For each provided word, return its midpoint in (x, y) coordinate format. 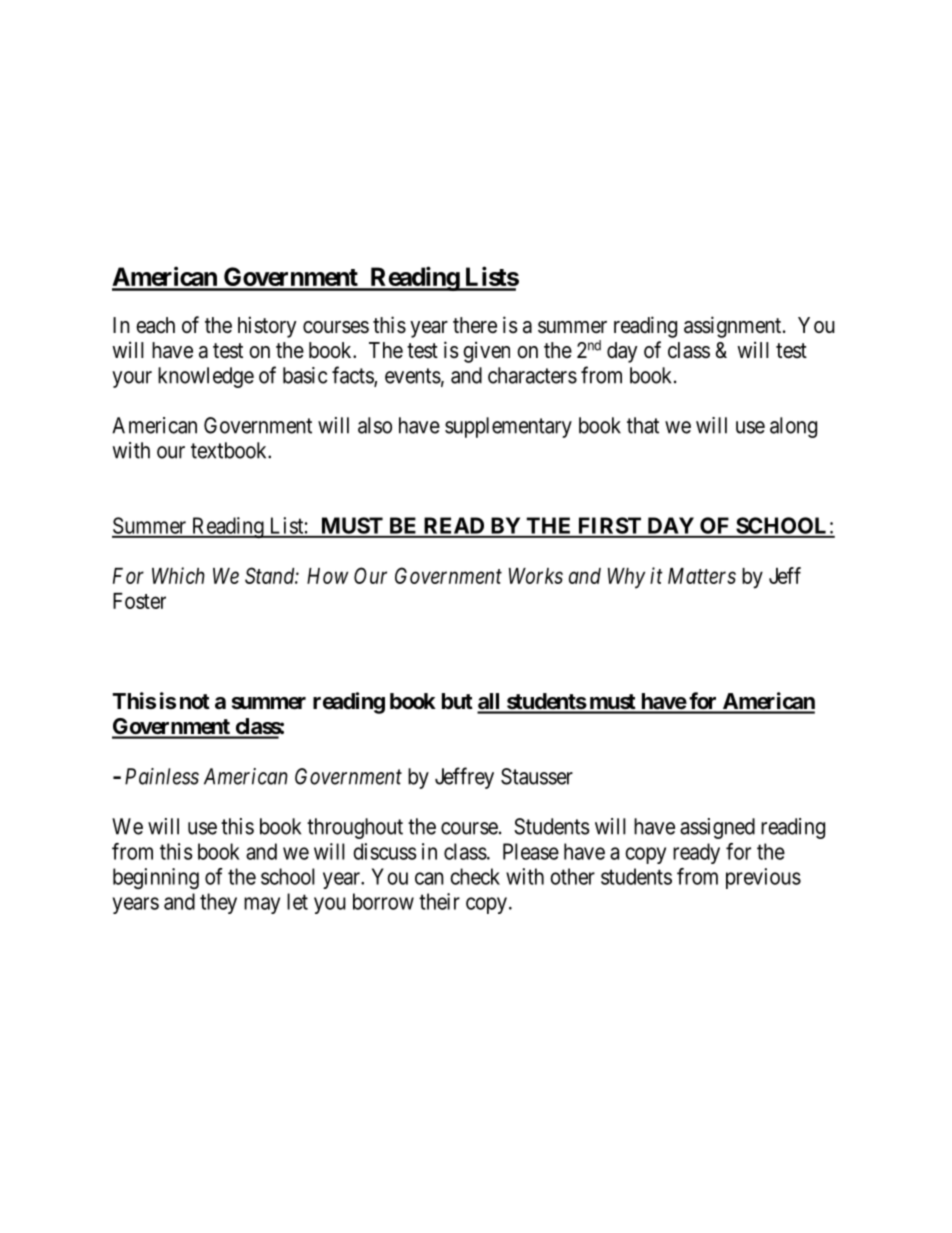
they (218, 903)
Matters (702, 576)
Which (178, 575)
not (195, 701)
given (486, 352)
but (457, 701)
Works (536, 576)
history (267, 327)
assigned (717, 828)
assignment (734, 327)
